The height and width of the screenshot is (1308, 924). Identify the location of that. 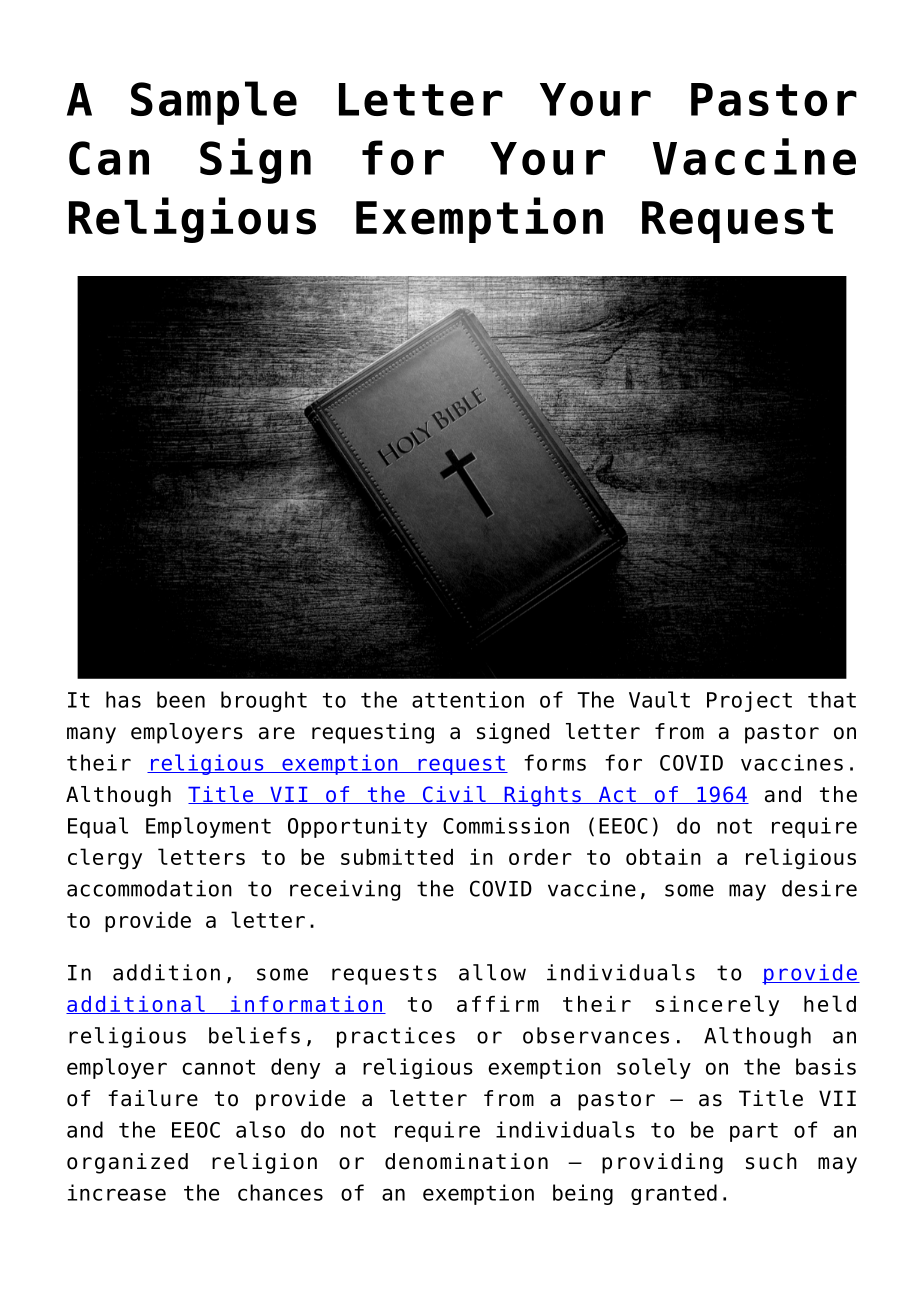
(832, 699).
